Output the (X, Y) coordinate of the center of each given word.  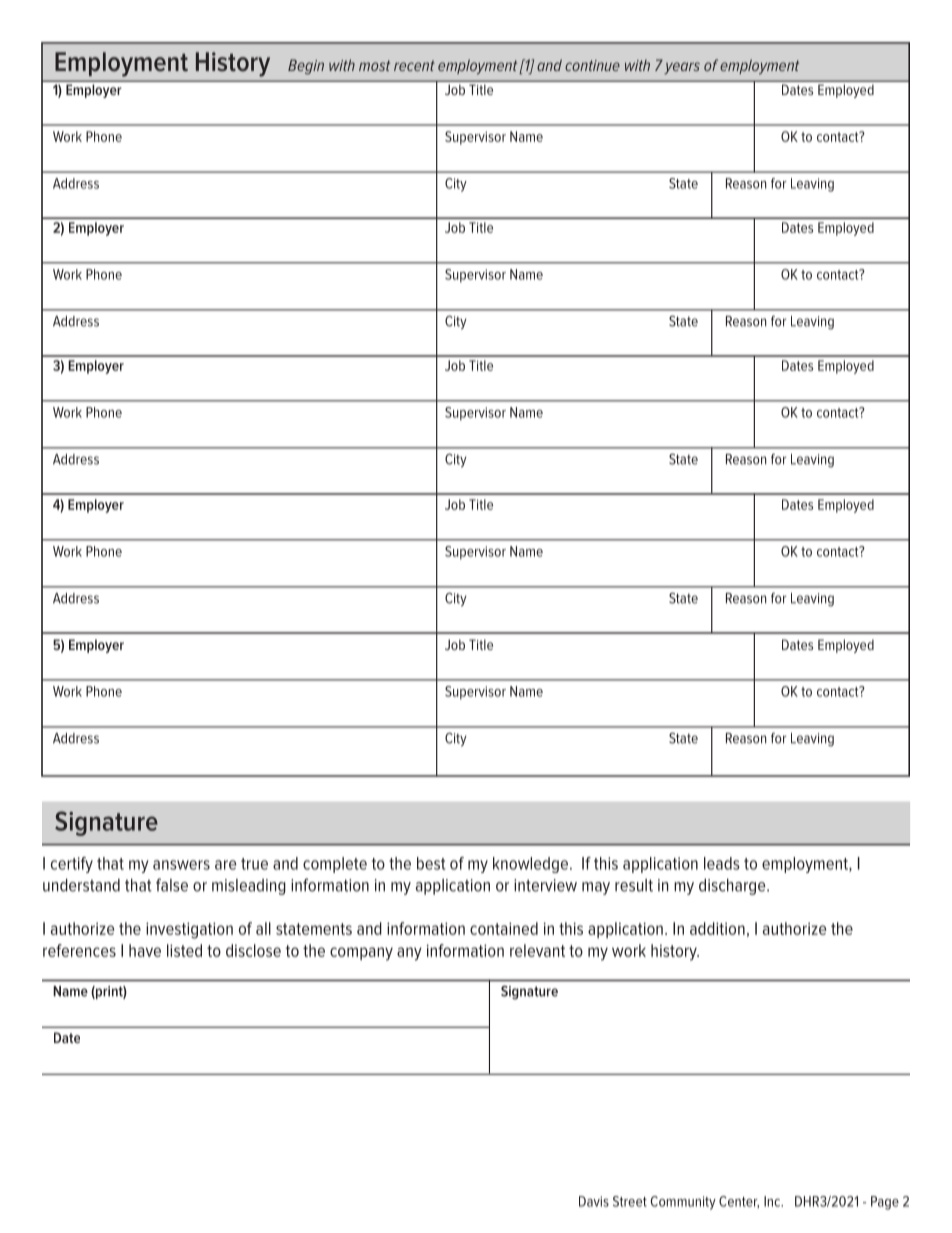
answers (181, 865)
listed (184, 950)
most (374, 65)
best (431, 863)
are (225, 865)
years (682, 68)
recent (414, 65)
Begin (306, 67)
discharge (733, 887)
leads (722, 863)
